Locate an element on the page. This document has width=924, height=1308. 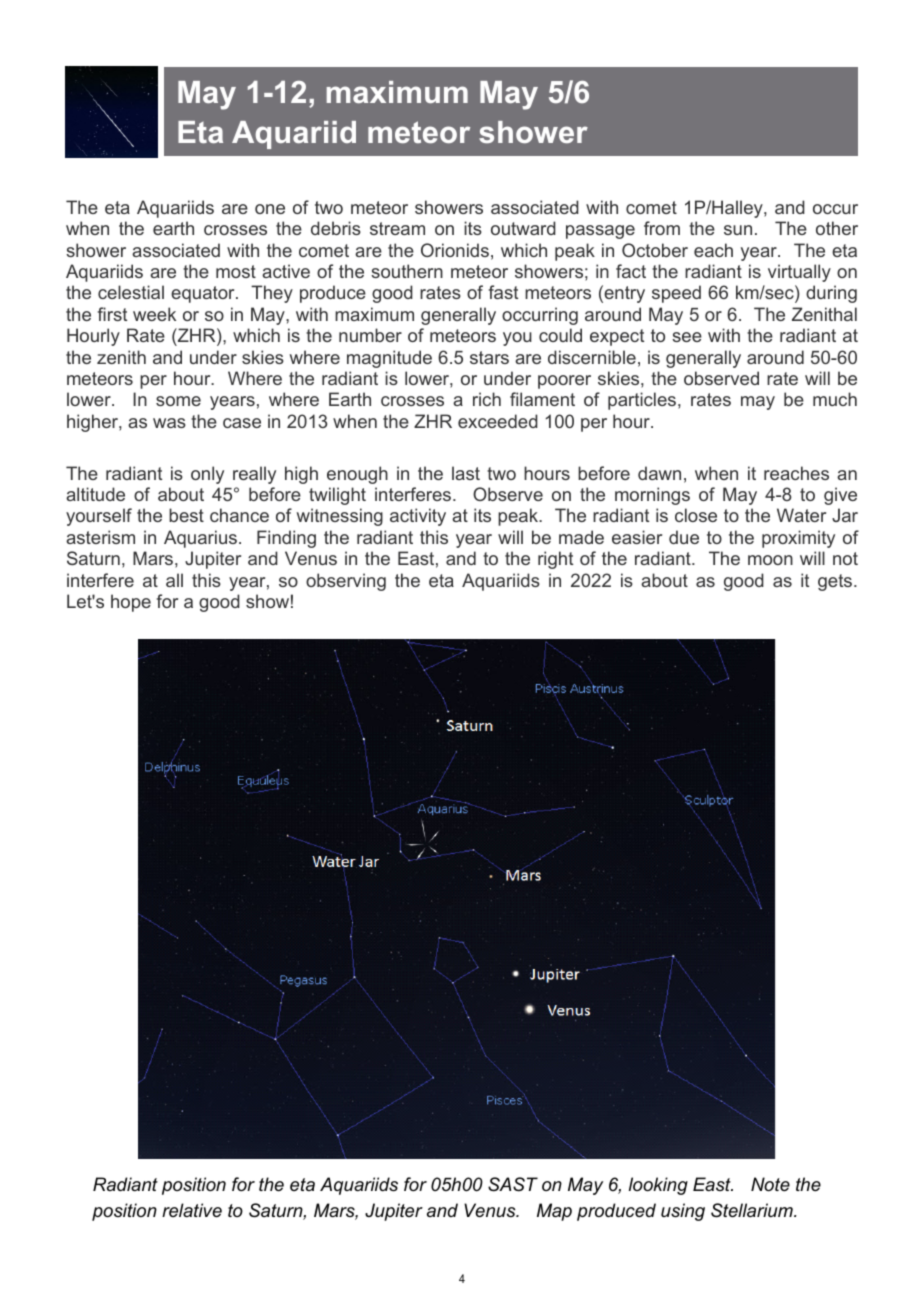
hope is located at coordinates (131, 603).
